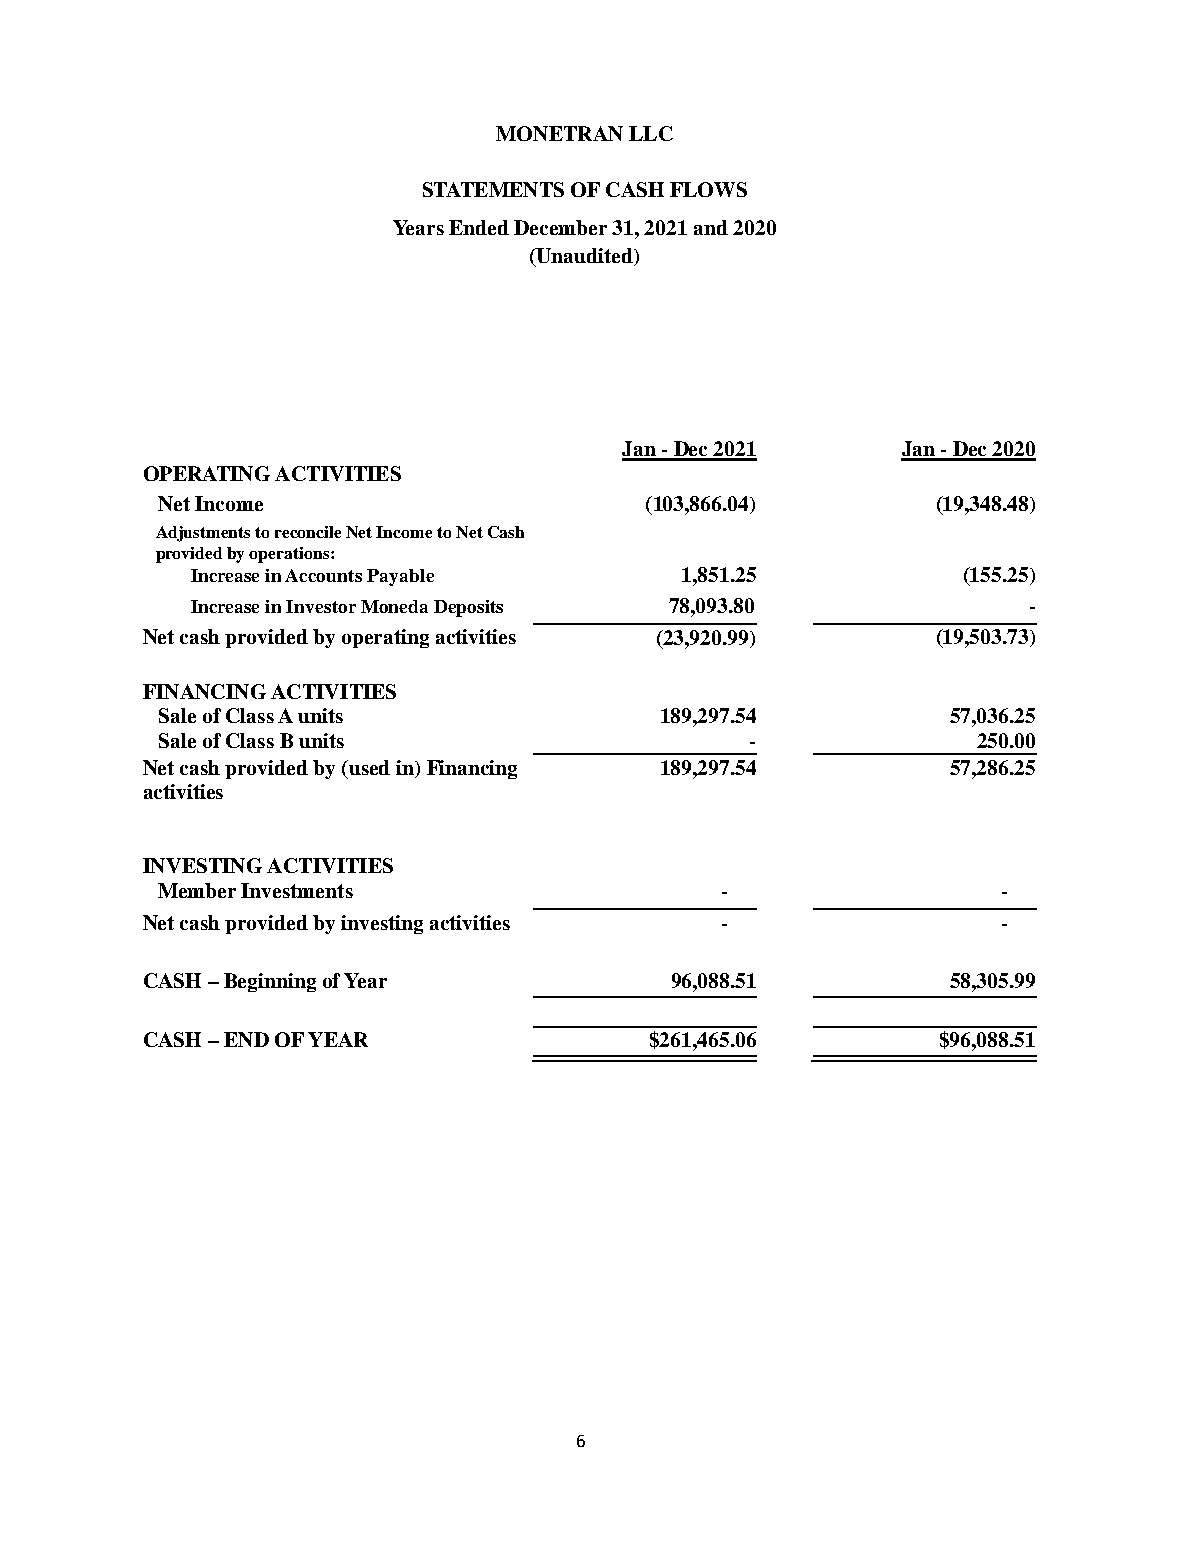 Image resolution: width=1195 pixels, height=1546 pixels. What do you see at coordinates (560, 227) in the screenshot?
I see `December` at bounding box center [560, 227].
